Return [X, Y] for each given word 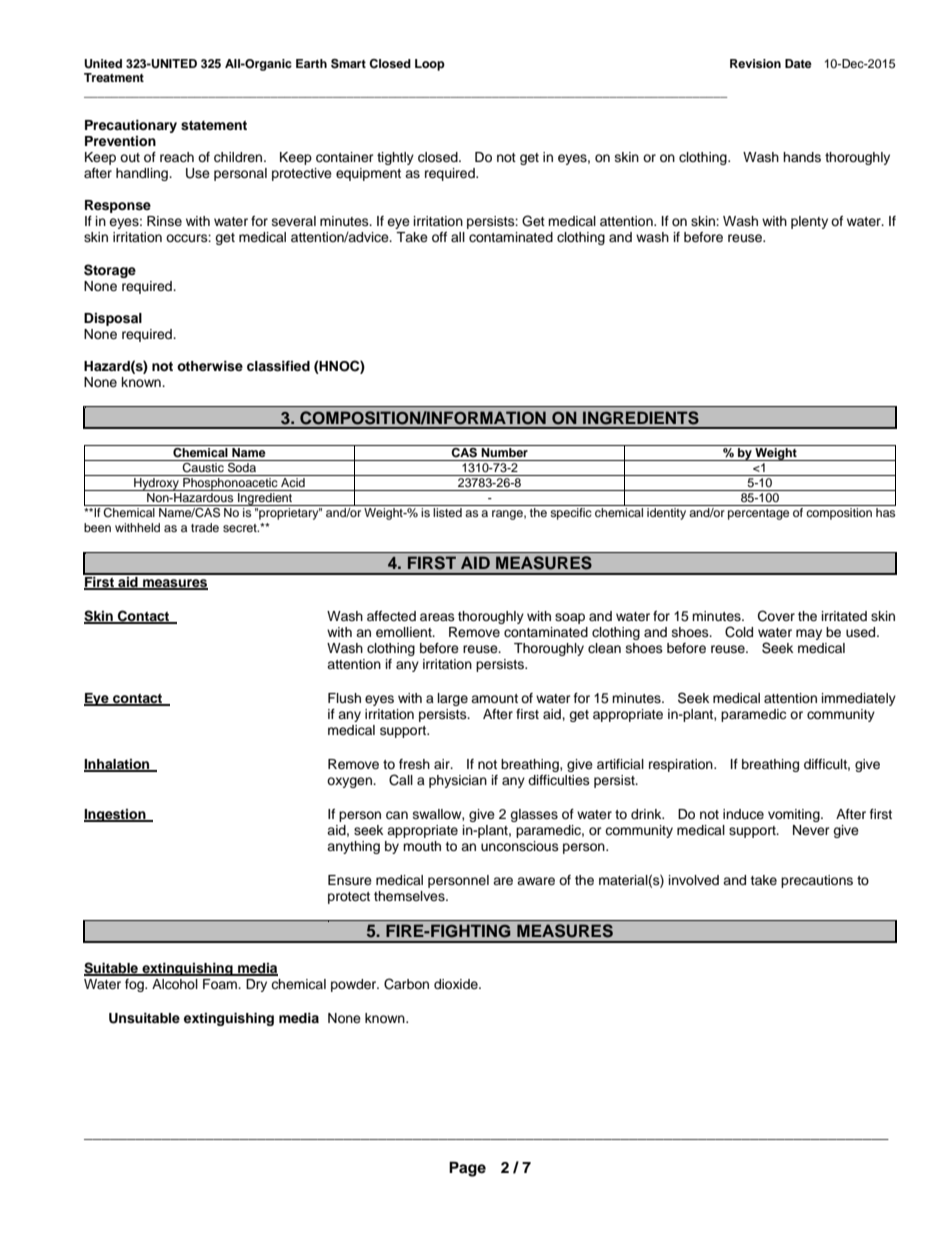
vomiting [795, 815]
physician [458, 781]
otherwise [210, 366]
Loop [430, 65]
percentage [758, 514]
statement [214, 125]
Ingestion [116, 815]
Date [798, 63]
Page [467, 1169]
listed [447, 512]
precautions [817, 881]
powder [355, 985]
